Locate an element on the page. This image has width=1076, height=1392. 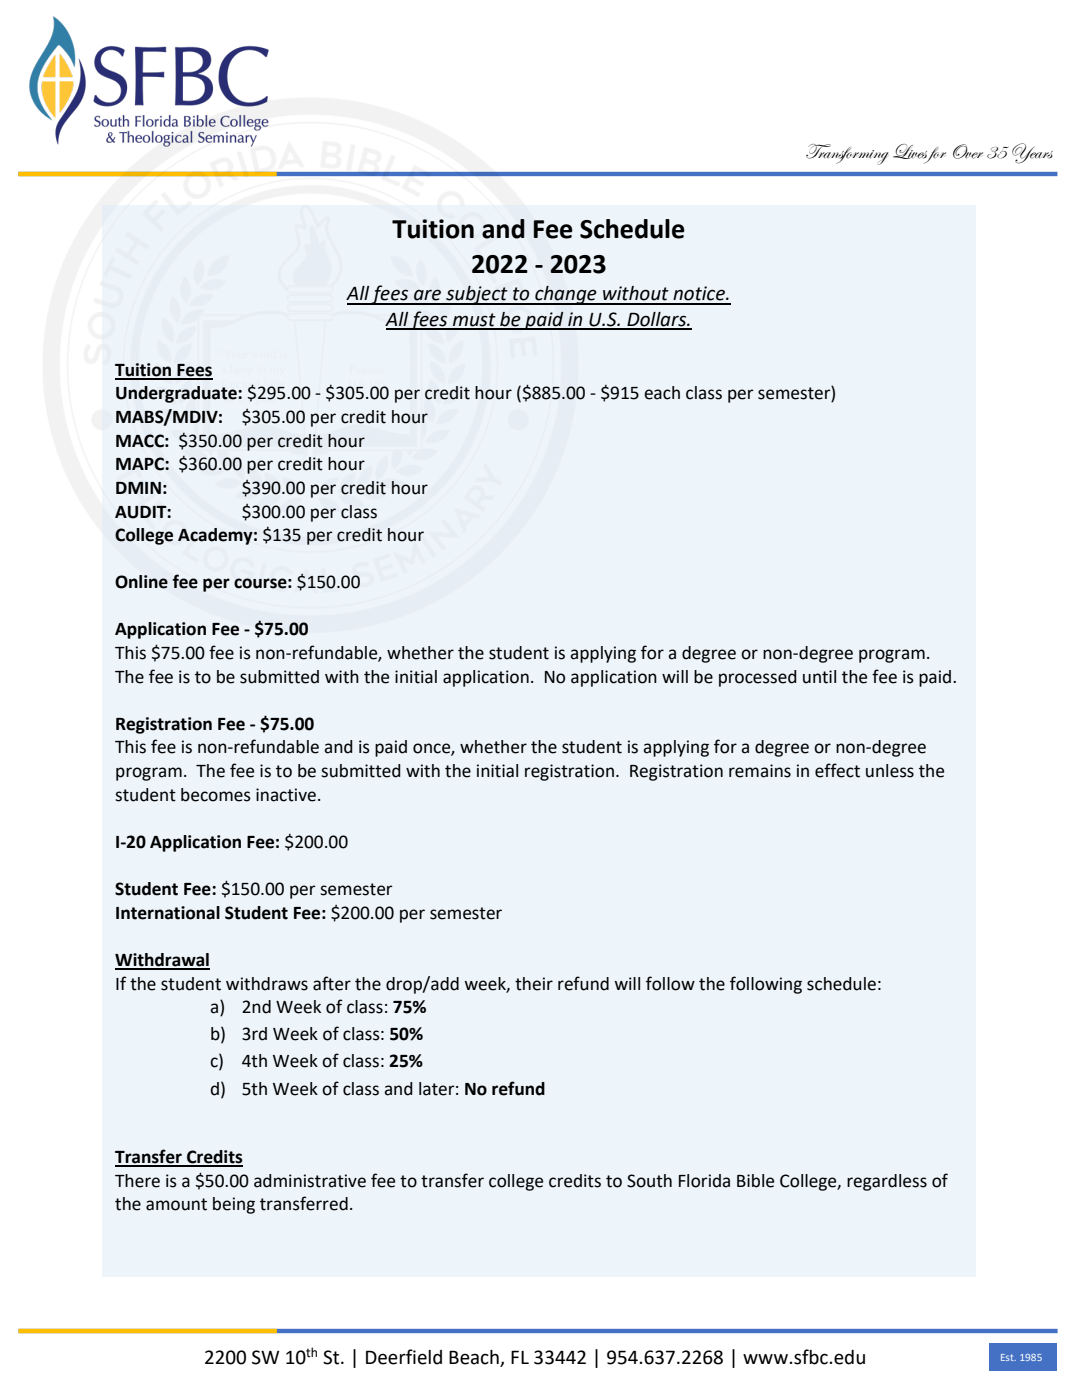
until is located at coordinates (819, 677).
